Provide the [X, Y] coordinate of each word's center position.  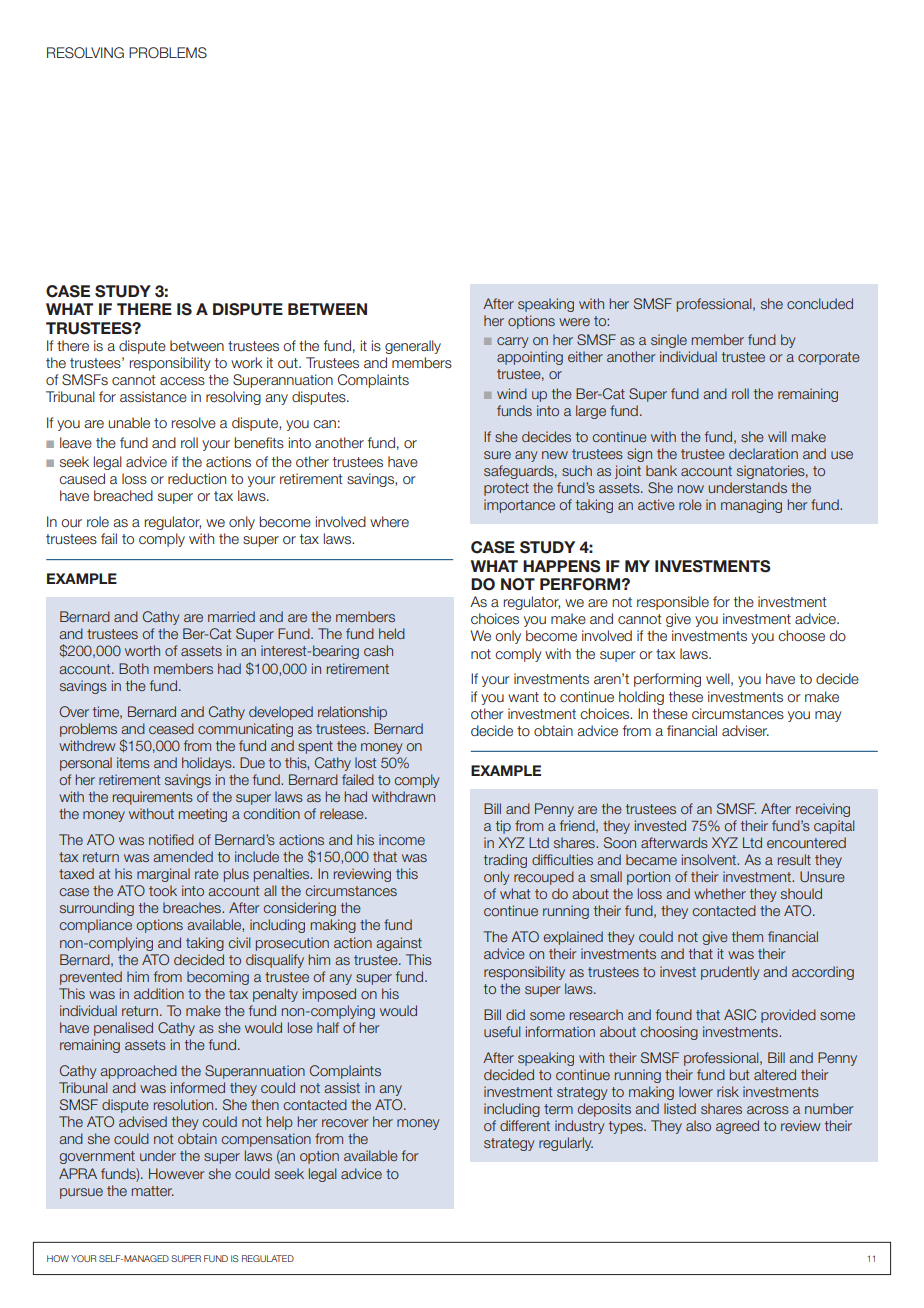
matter [153, 1191]
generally [413, 347]
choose [801, 636]
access [182, 381]
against [399, 944]
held [392, 633]
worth [142, 650]
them [747, 936]
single [669, 341]
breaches [193, 907]
